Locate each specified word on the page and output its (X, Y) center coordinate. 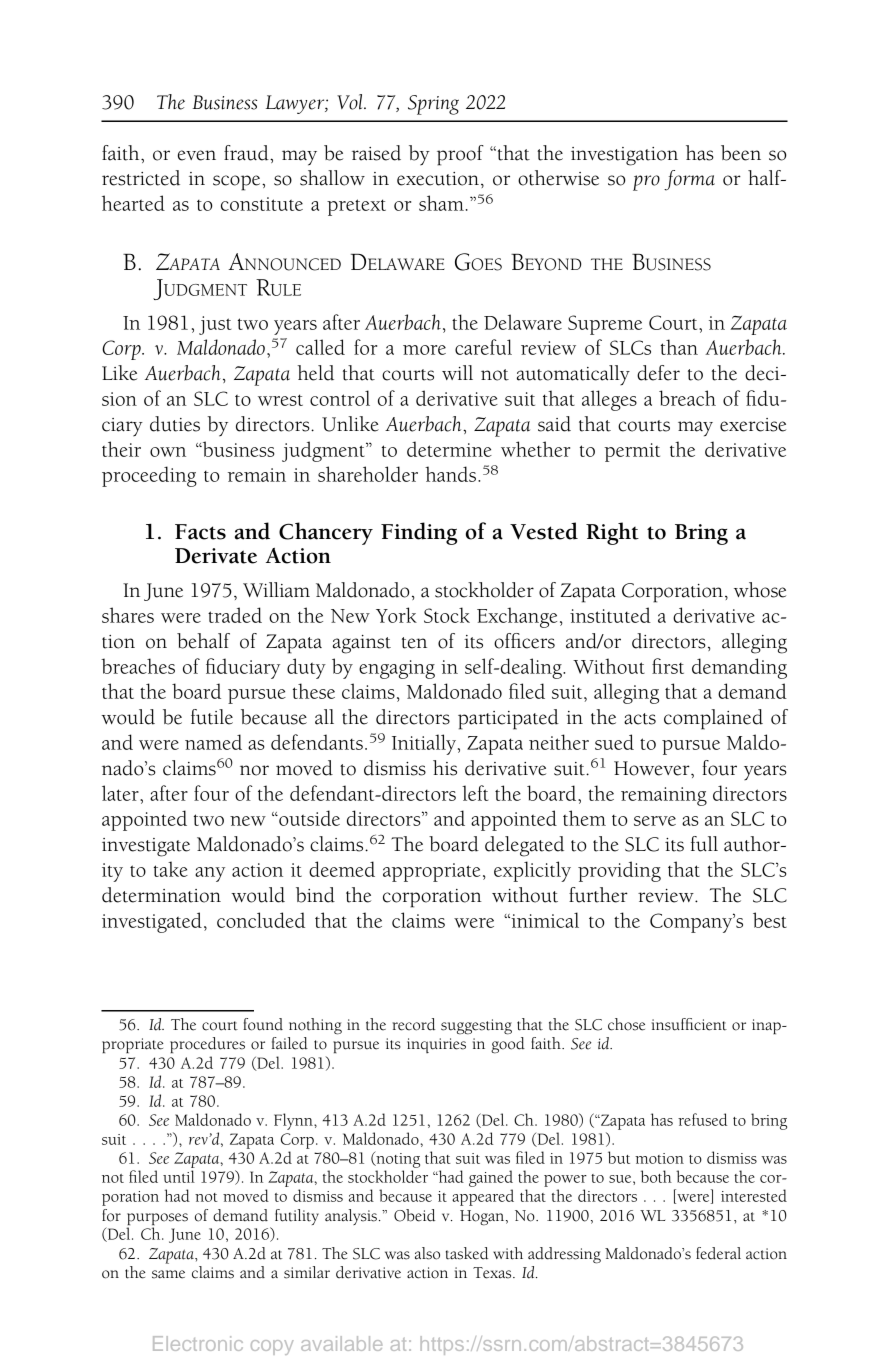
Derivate (216, 556)
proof (460, 155)
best (770, 920)
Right (612, 533)
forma (689, 180)
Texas (493, 1273)
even (197, 155)
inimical (544, 920)
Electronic (198, 1343)
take (171, 869)
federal (718, 1253)
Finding (419, 533)
